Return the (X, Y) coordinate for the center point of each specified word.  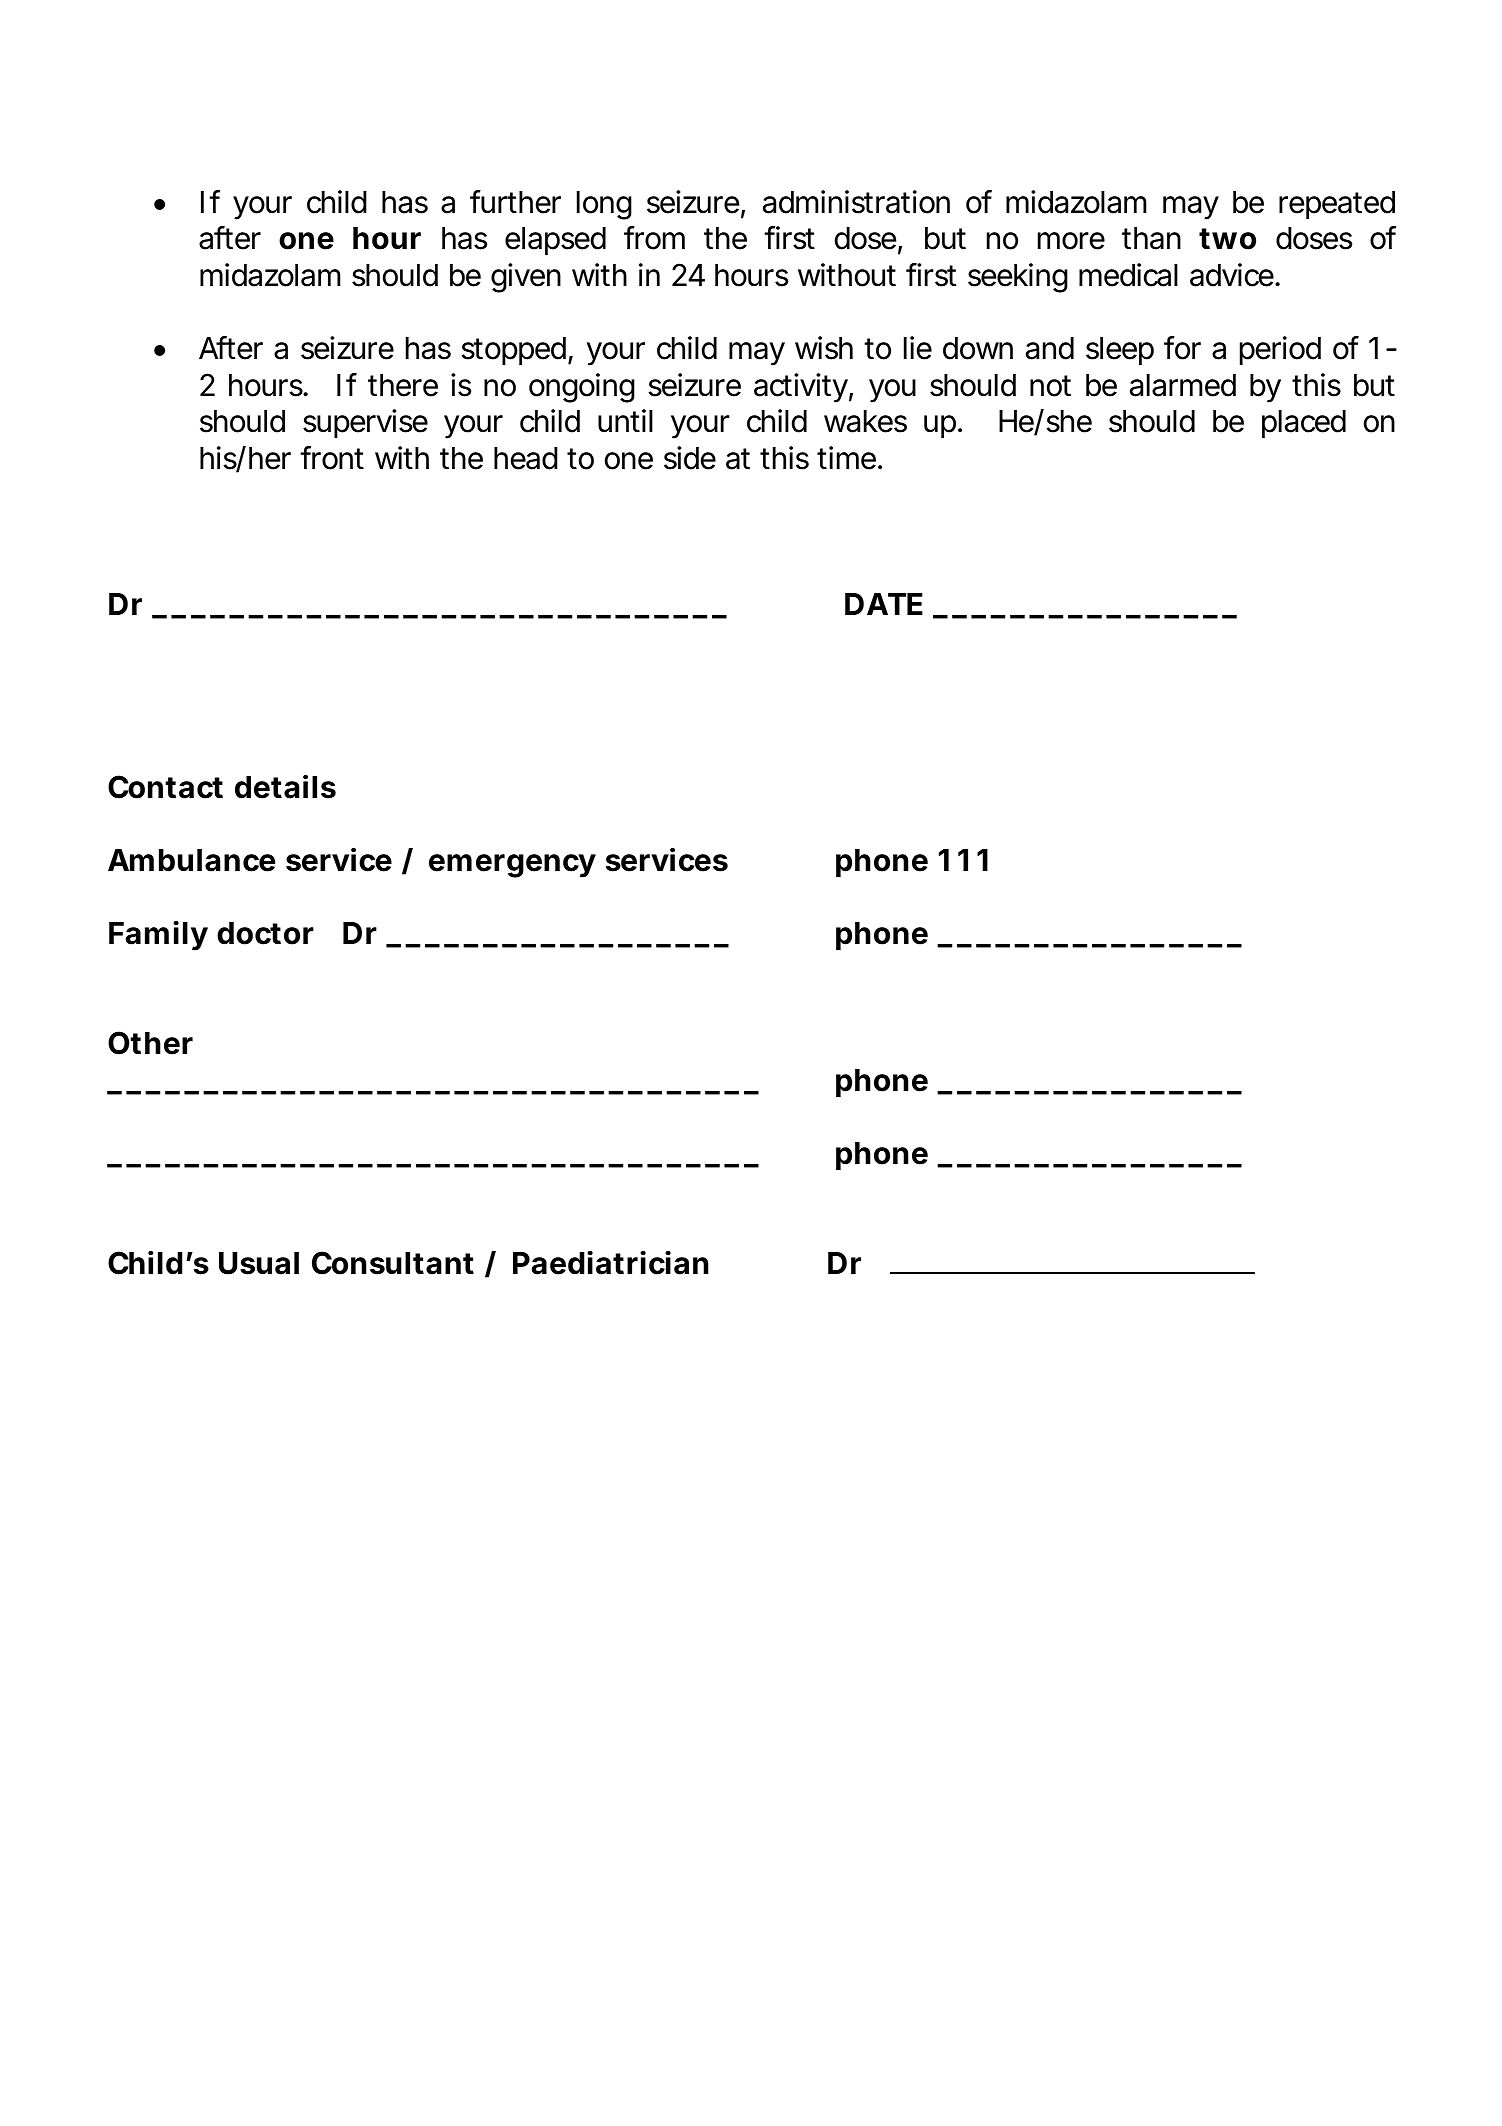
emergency (512, 866)
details (285, 786)
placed (1304, 424)
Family (158, 936)
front (332, 458)
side (690, 458)
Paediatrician (611, 1263)
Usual (259, 1263)
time (846, 458)
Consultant (393, 1263)
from (654, 238)
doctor (265, 933)
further (515, 202)
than (1151, 238)
